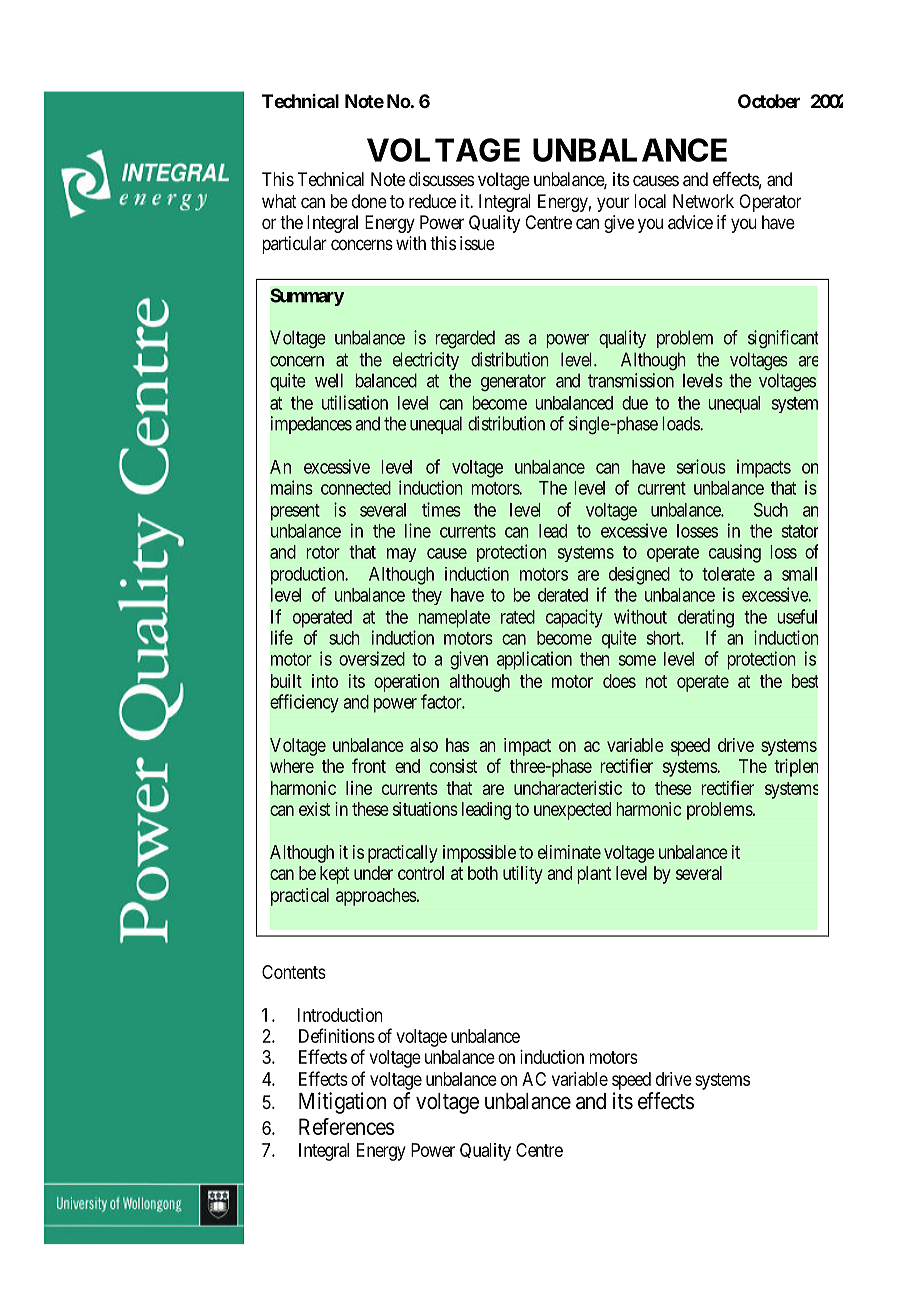  Describe the element at coordinates (342, 1103) in the screenshot. I see `Mitigation` at that location.
